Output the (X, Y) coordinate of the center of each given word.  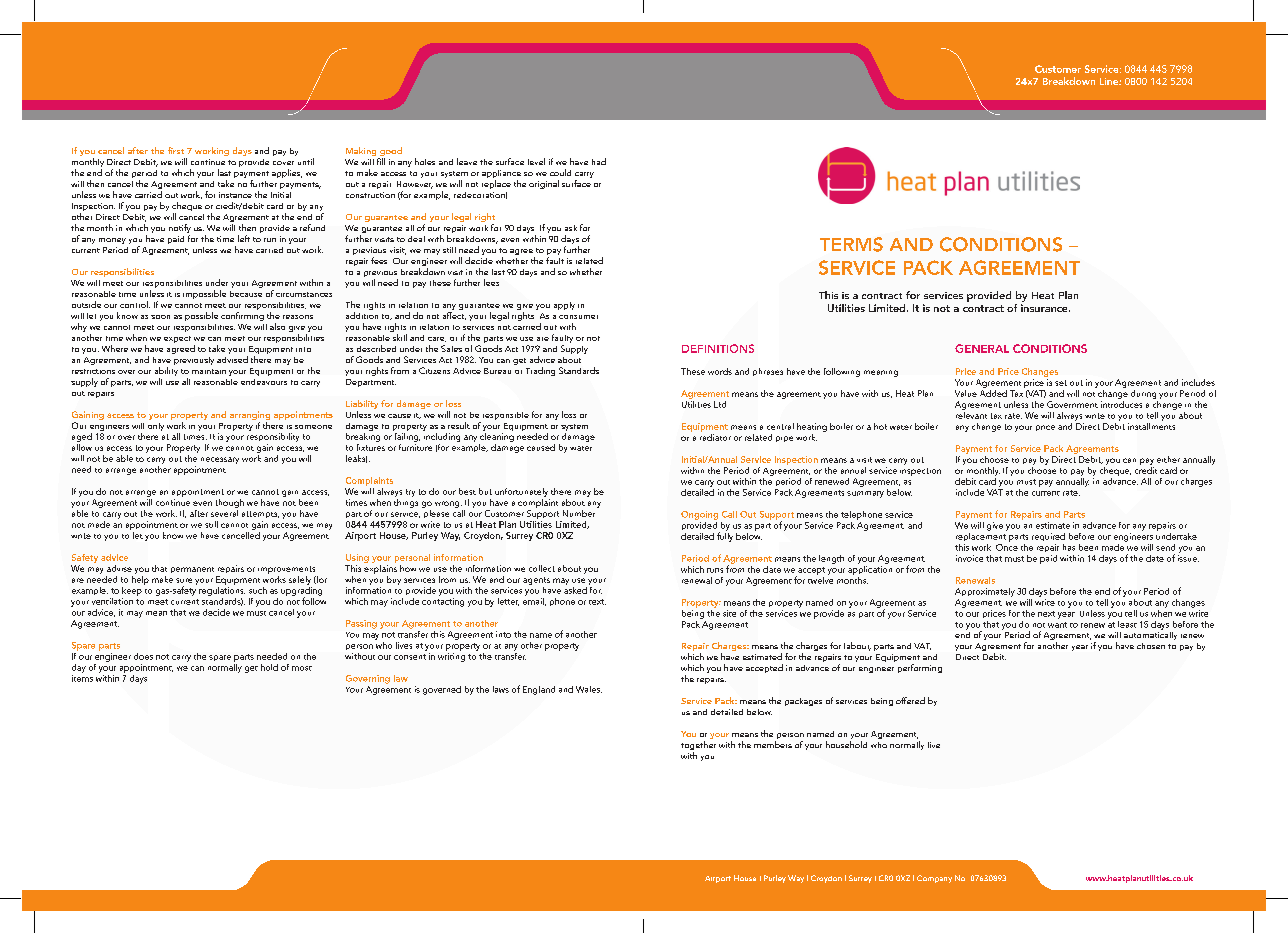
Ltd (720, 404)
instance (235, 195)
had (599, 161)
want (1057, 625)
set (1061, 383)
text (597, 602)
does (143, 656)
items (82, 678)
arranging (250, 417)
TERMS (851, 244)
